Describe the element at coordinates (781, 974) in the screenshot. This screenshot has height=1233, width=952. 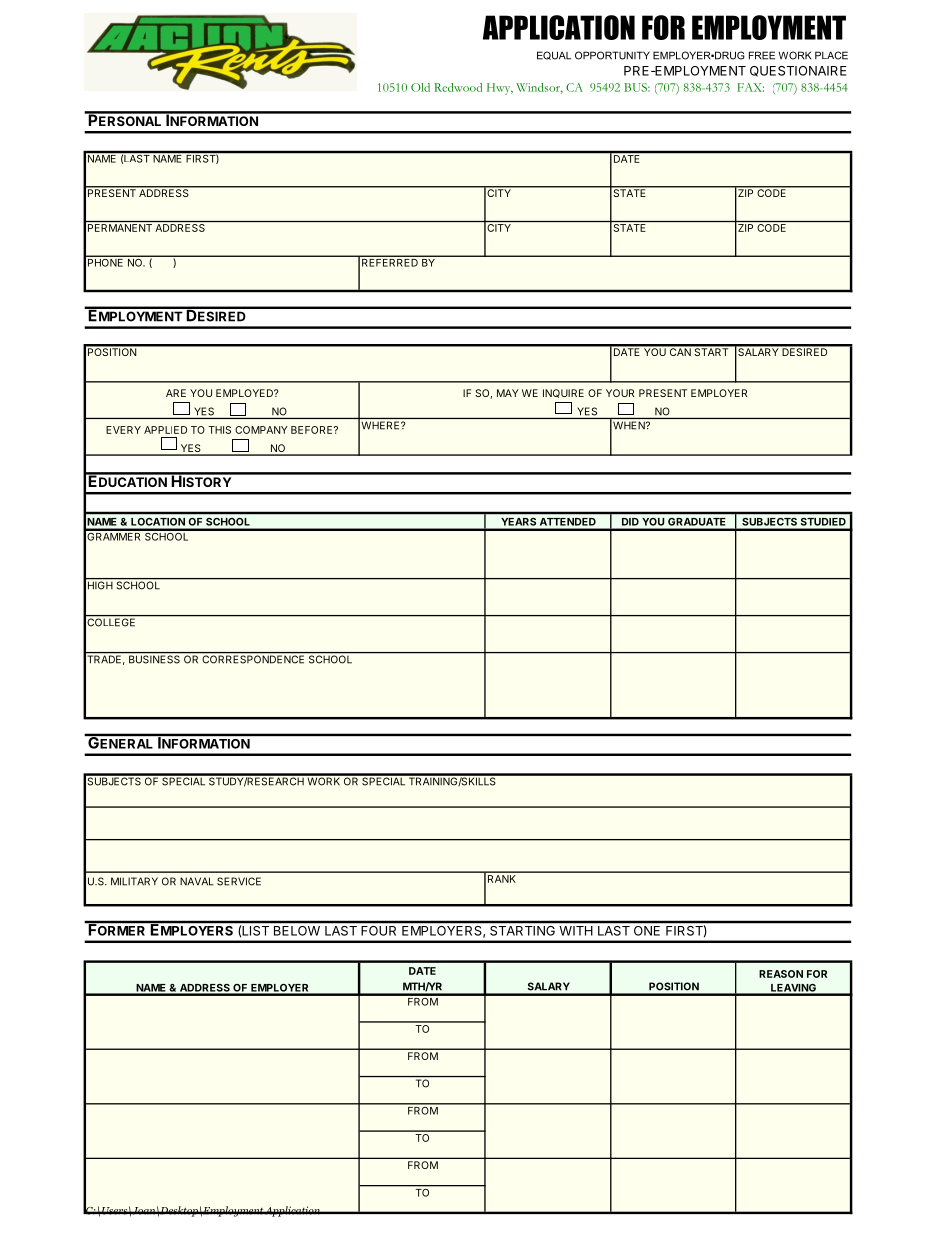
I see `REASON` at that location.
